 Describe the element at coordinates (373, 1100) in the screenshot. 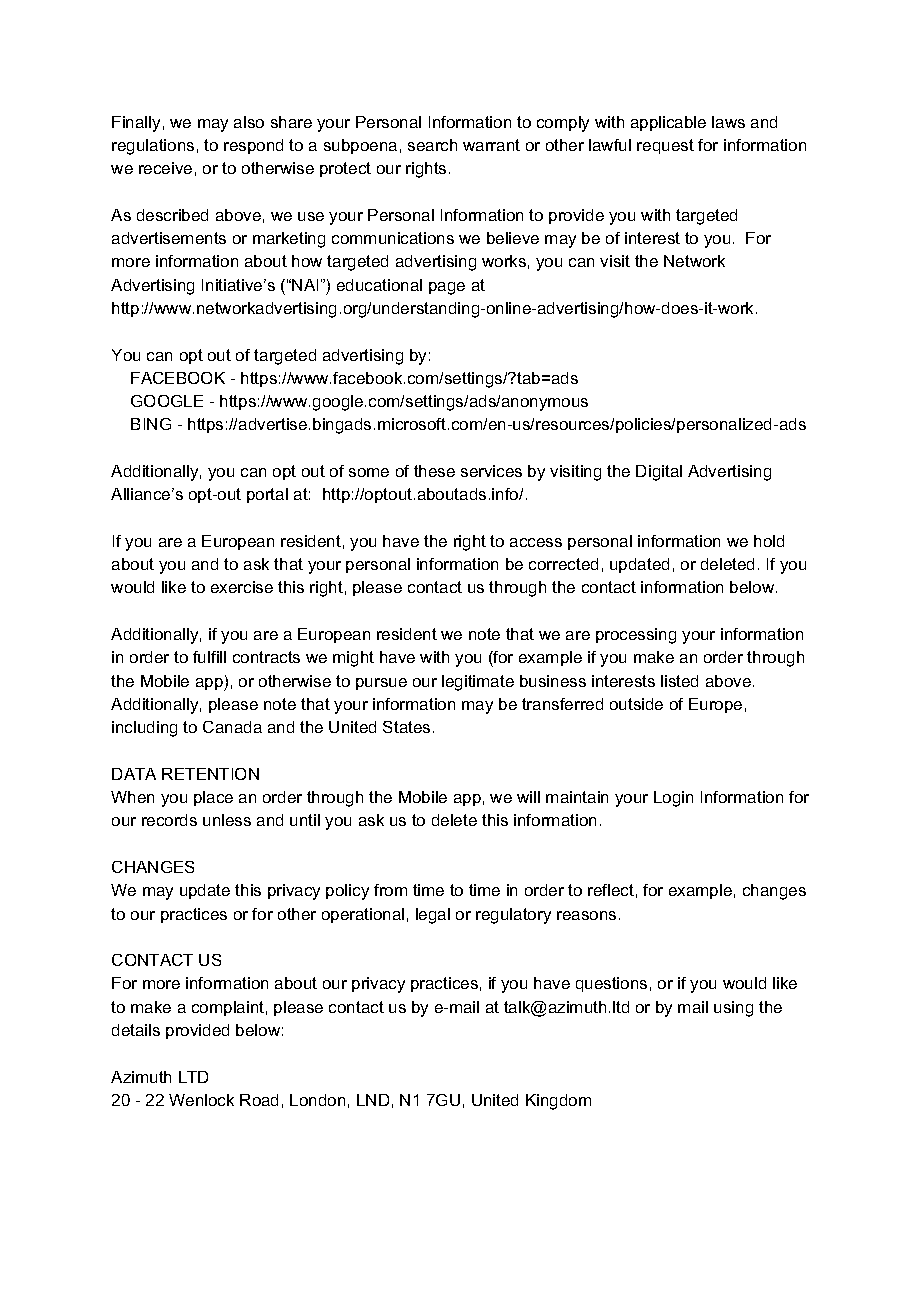

I see `LND` at that location.
